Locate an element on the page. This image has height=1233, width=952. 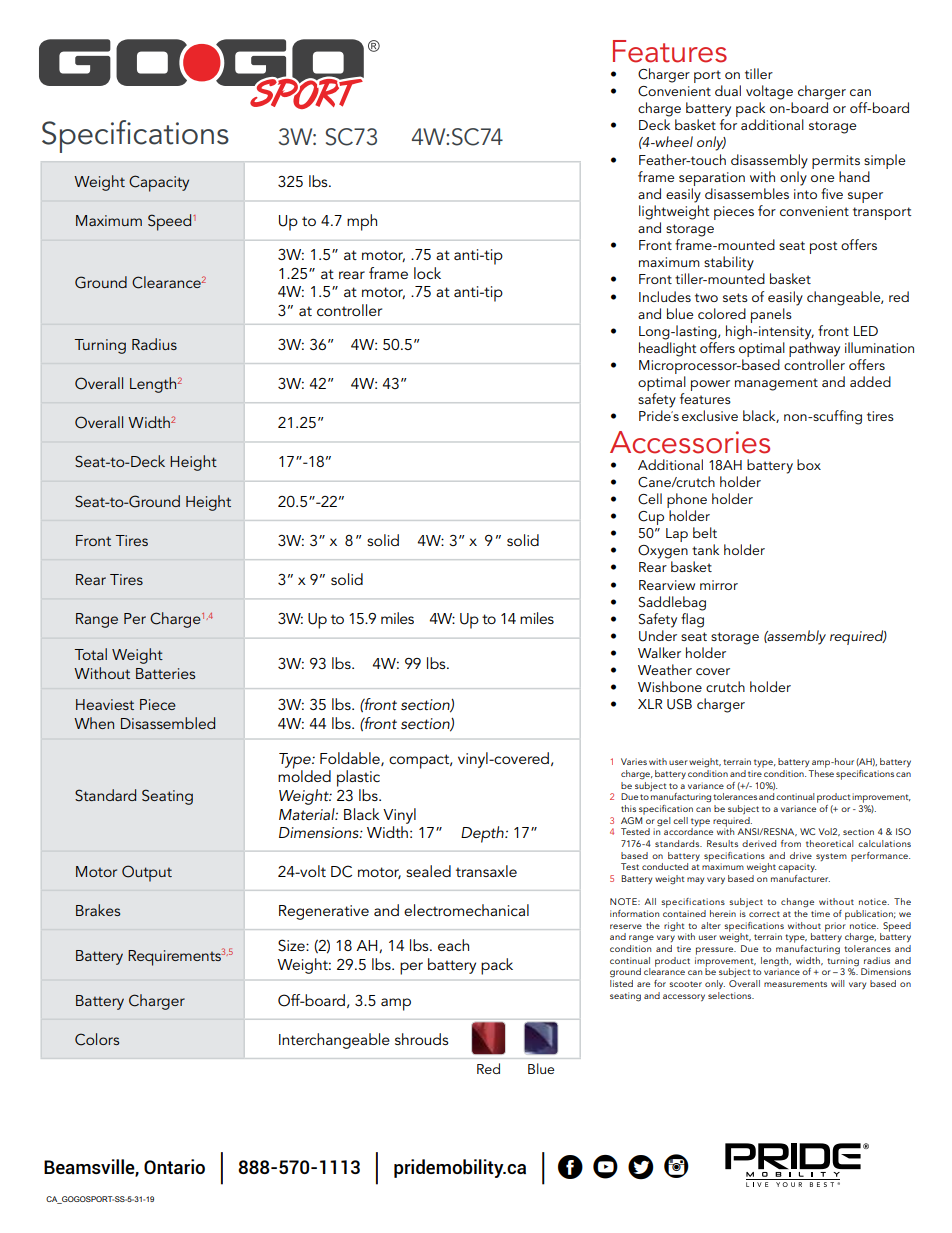
Depth is located at coordinates (483, 834).
